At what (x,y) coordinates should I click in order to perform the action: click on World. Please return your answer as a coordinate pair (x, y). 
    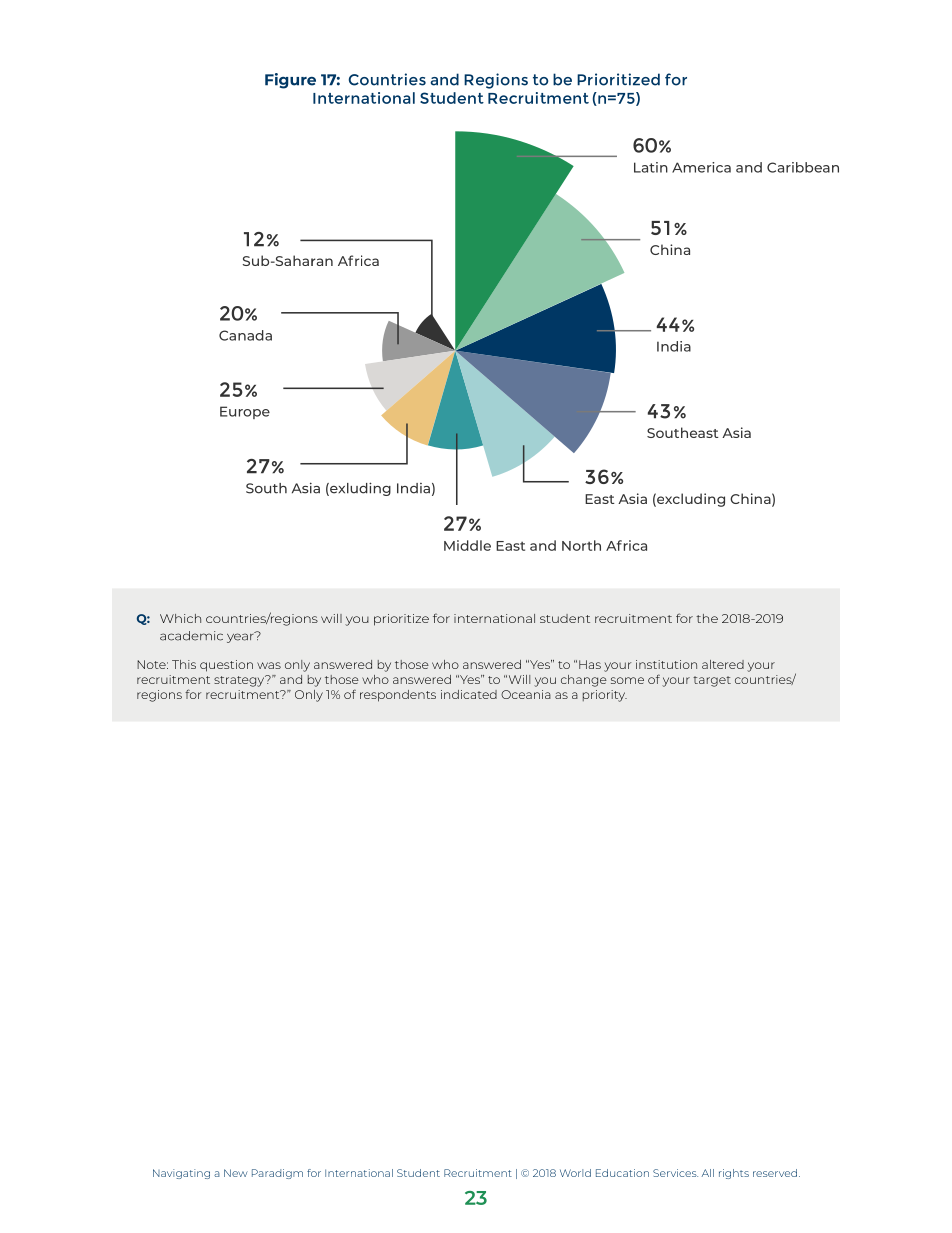
    Looking at the image, I should click on (575, 1173).
